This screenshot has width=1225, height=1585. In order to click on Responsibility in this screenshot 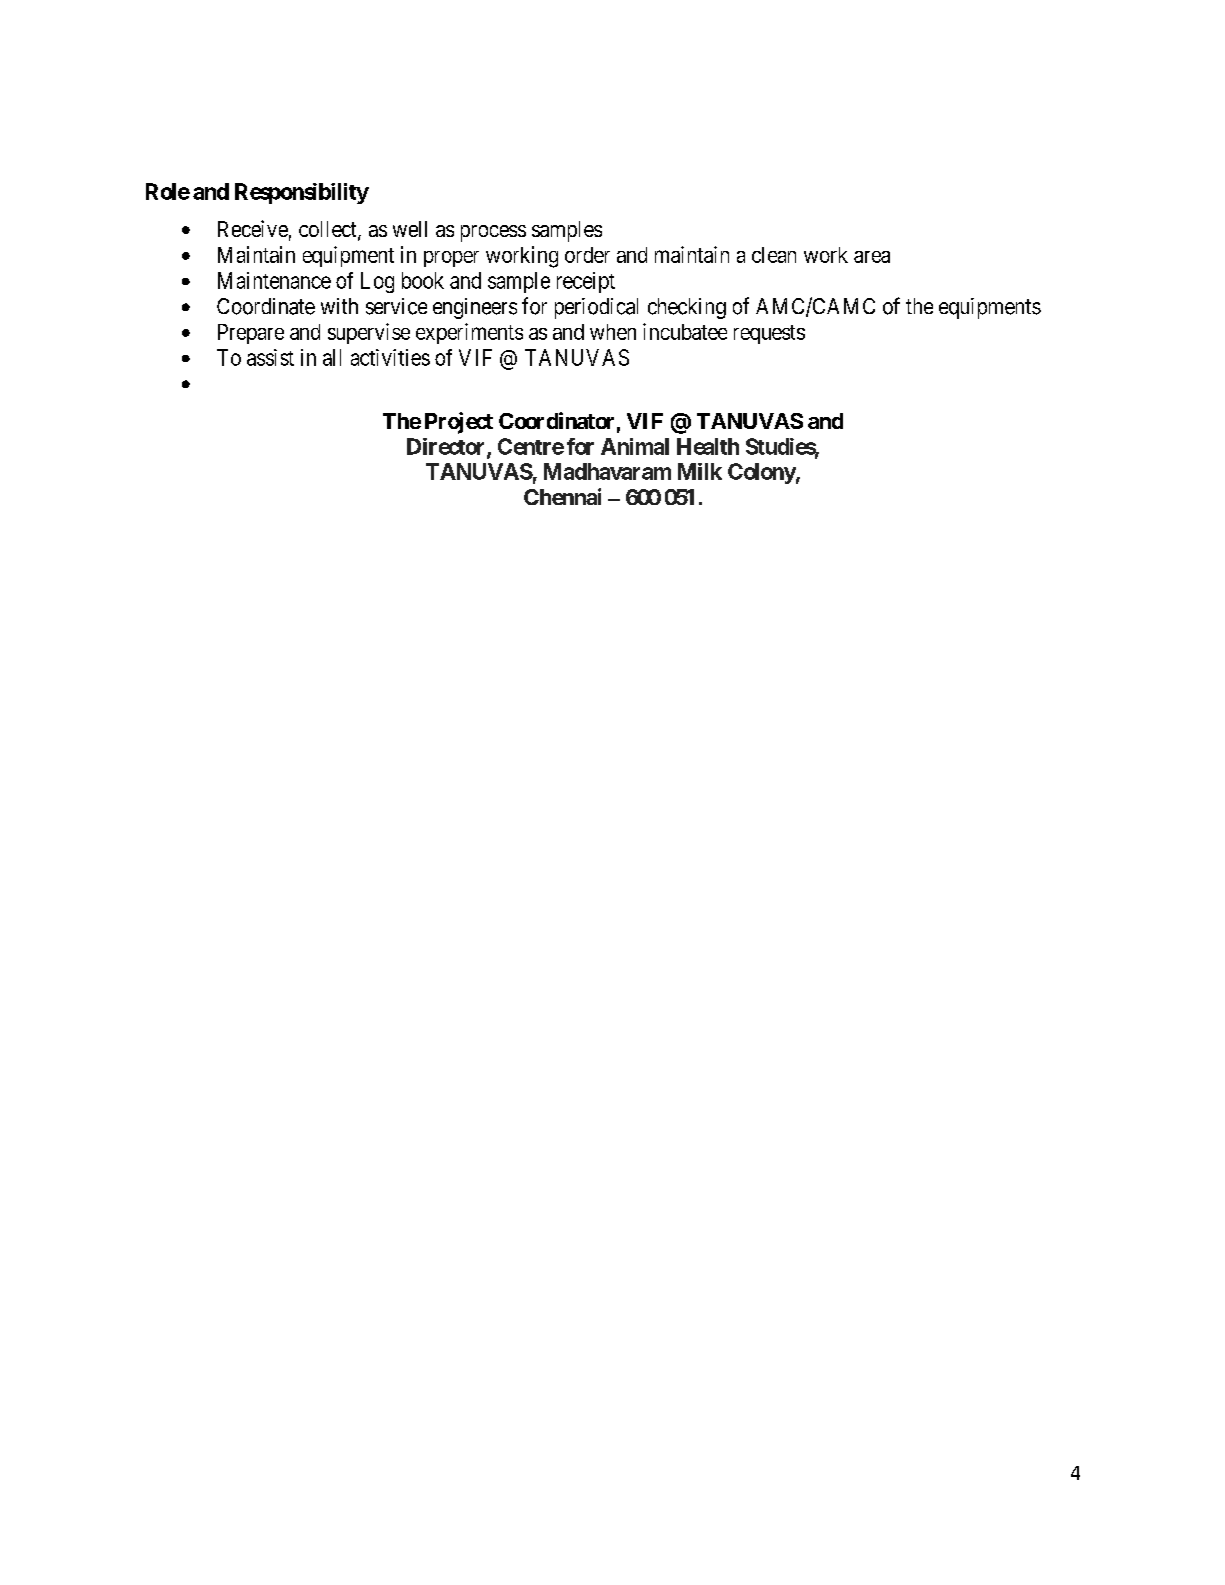, I will do `click(302, 193)`.
